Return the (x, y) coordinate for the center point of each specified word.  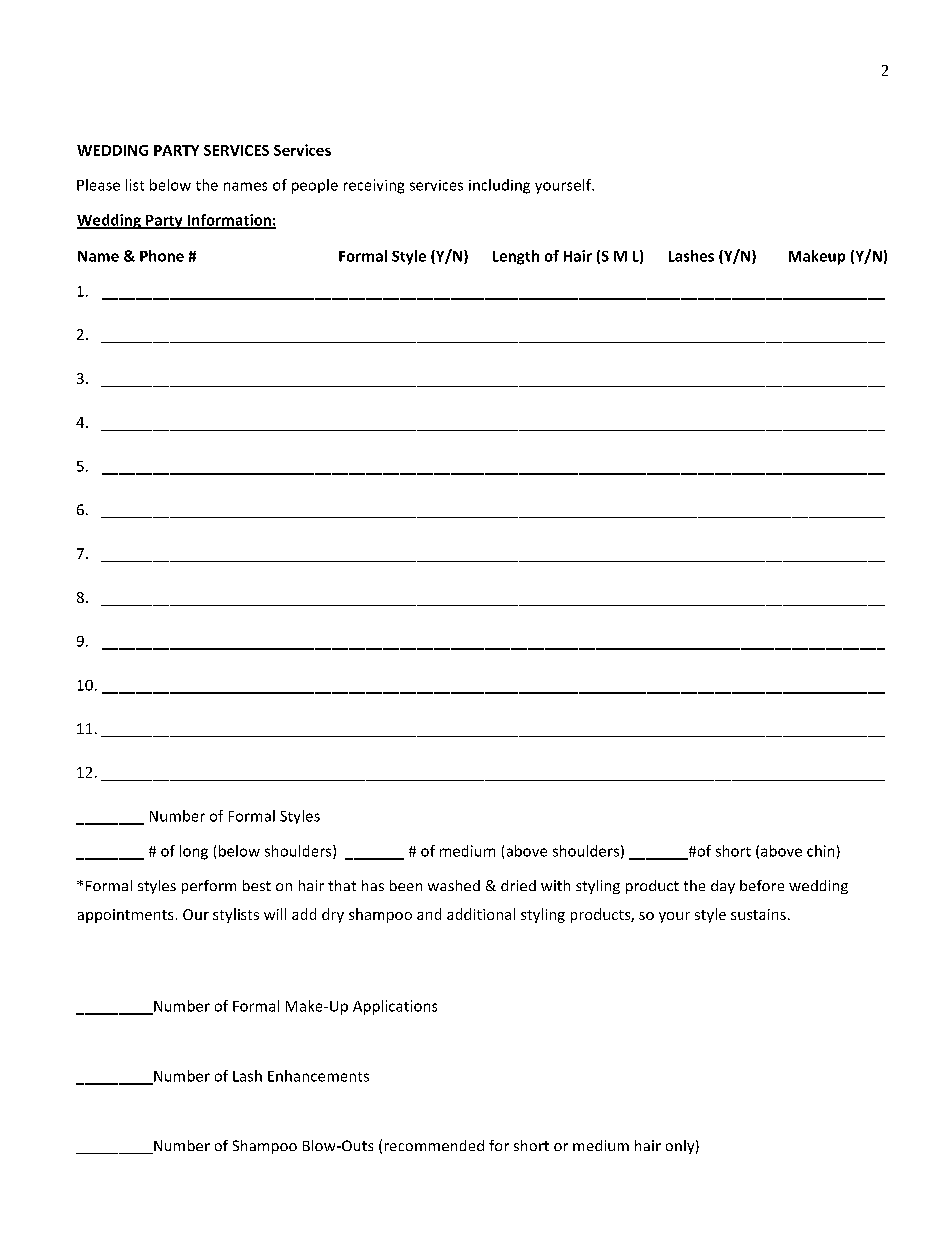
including (499, 186)
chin (820, 851)
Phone (162, 256)
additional (481, 914)
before (762, 885)
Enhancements (318, 1076)
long (194, 852)
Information (229, 221)
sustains (758, 914)
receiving (374, 186)
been (406, 885)
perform (209, 887)
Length (516, 257)
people (315, 186)
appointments (125, 916)
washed (454, 885)
